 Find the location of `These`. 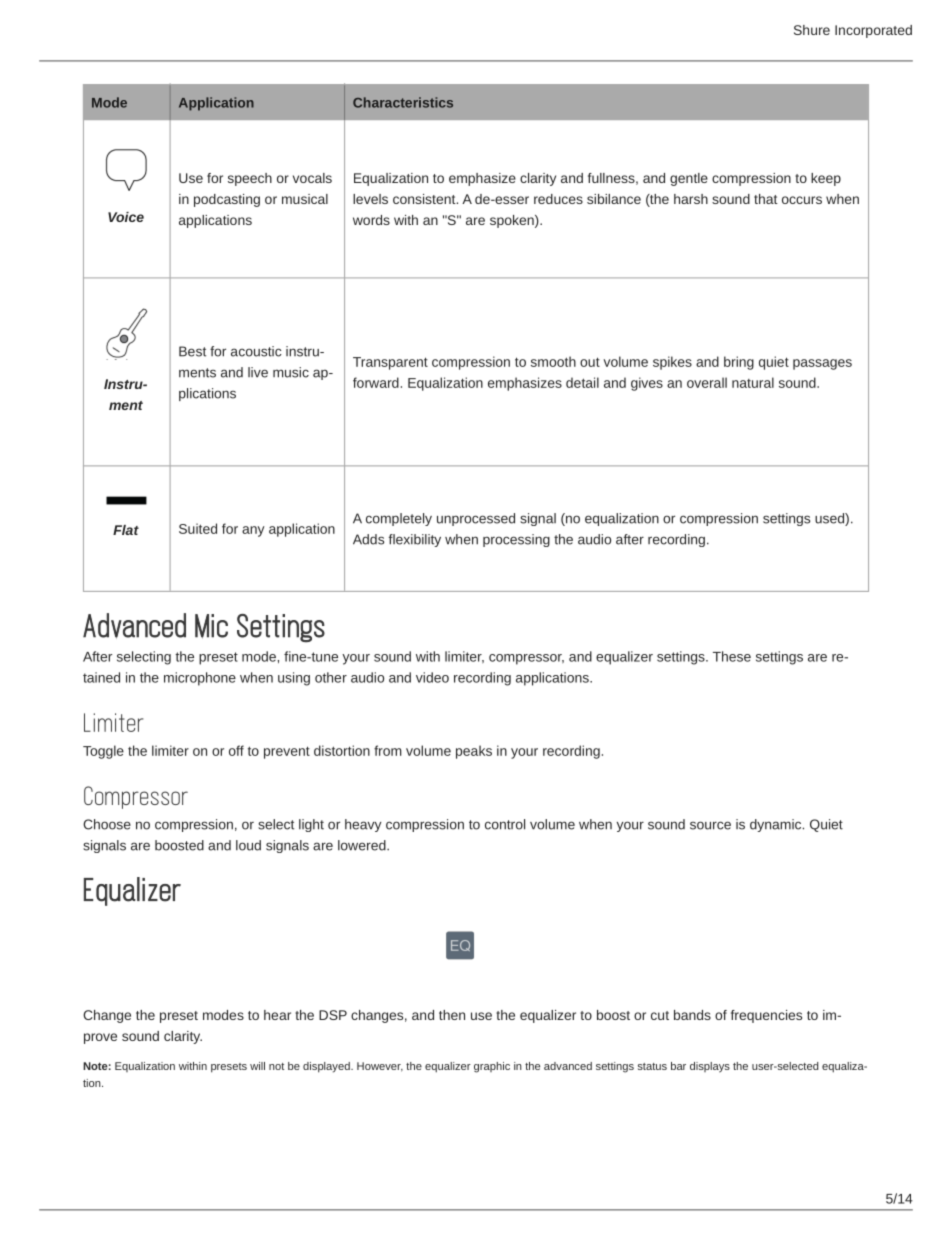

These is located at coordinates (732, 656).
